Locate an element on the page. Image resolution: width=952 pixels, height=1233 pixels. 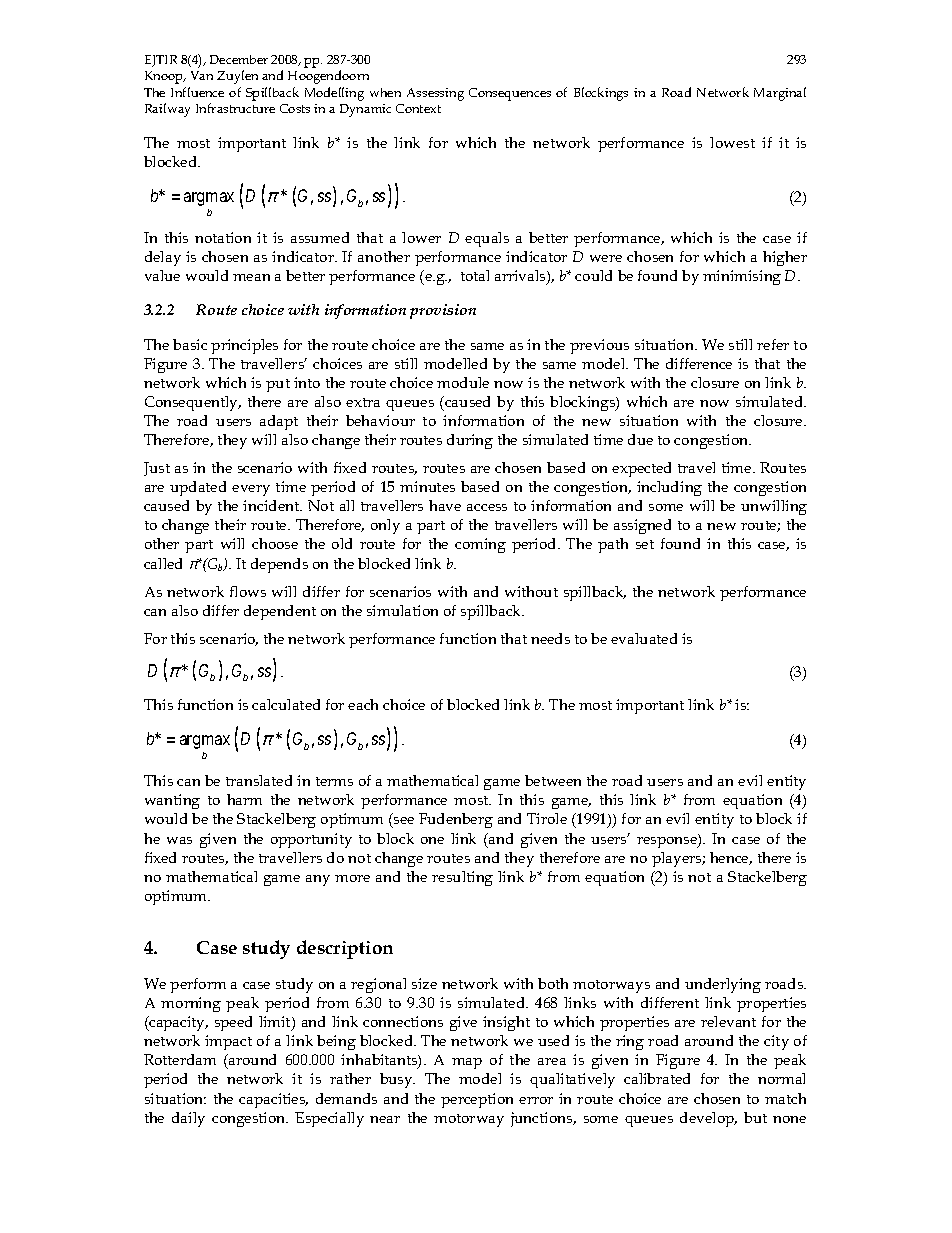
access is located at coordinates (487, 507).
